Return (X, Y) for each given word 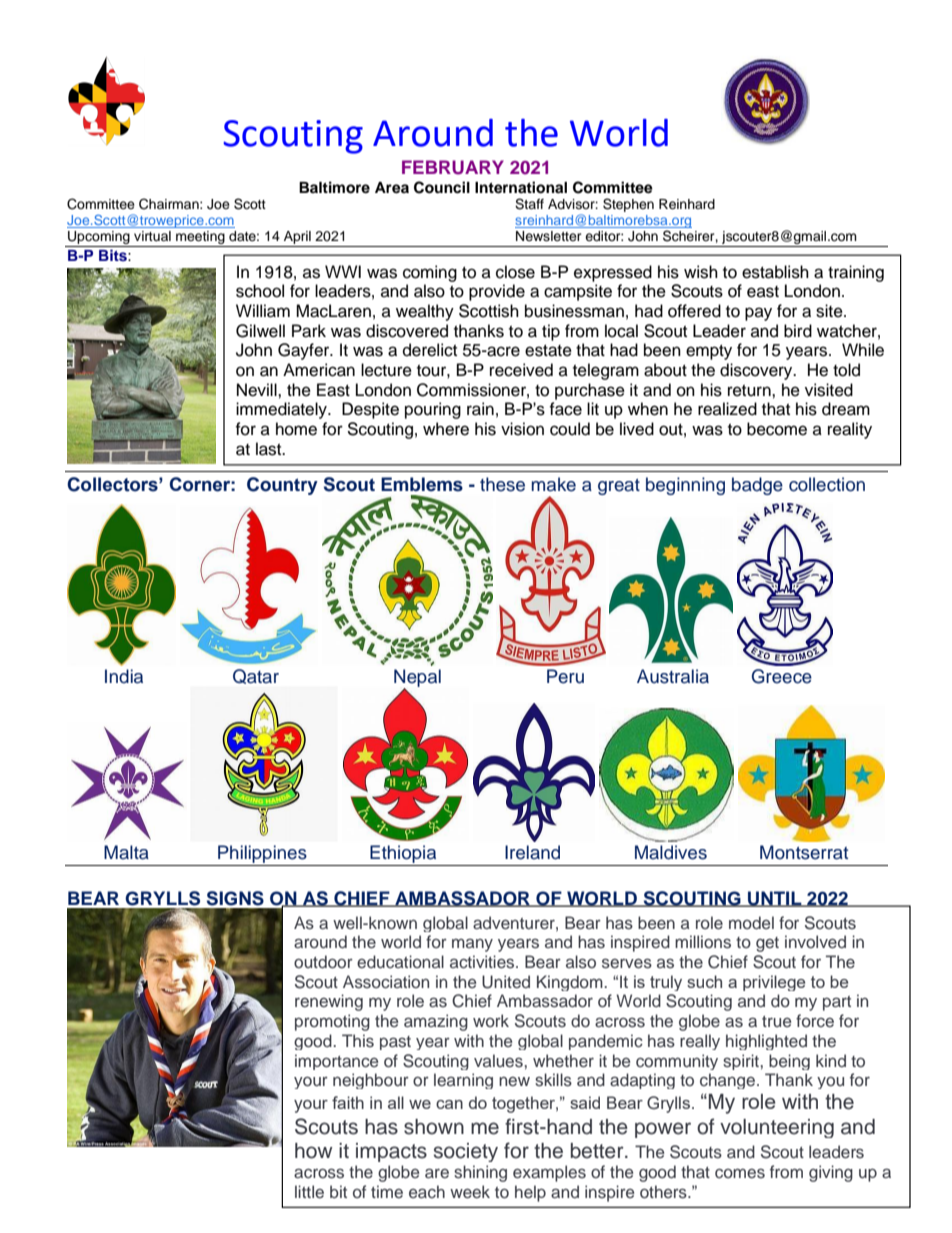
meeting (200, 239)
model (751, 922)
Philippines (262, 855)
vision (522, 429)
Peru (565, 676)
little (309, 1191)
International (521, 187)
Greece (782, 676)
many (472, 945)
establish (775, 272)
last (270, 449)
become (777, 429)
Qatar (256, 676)
